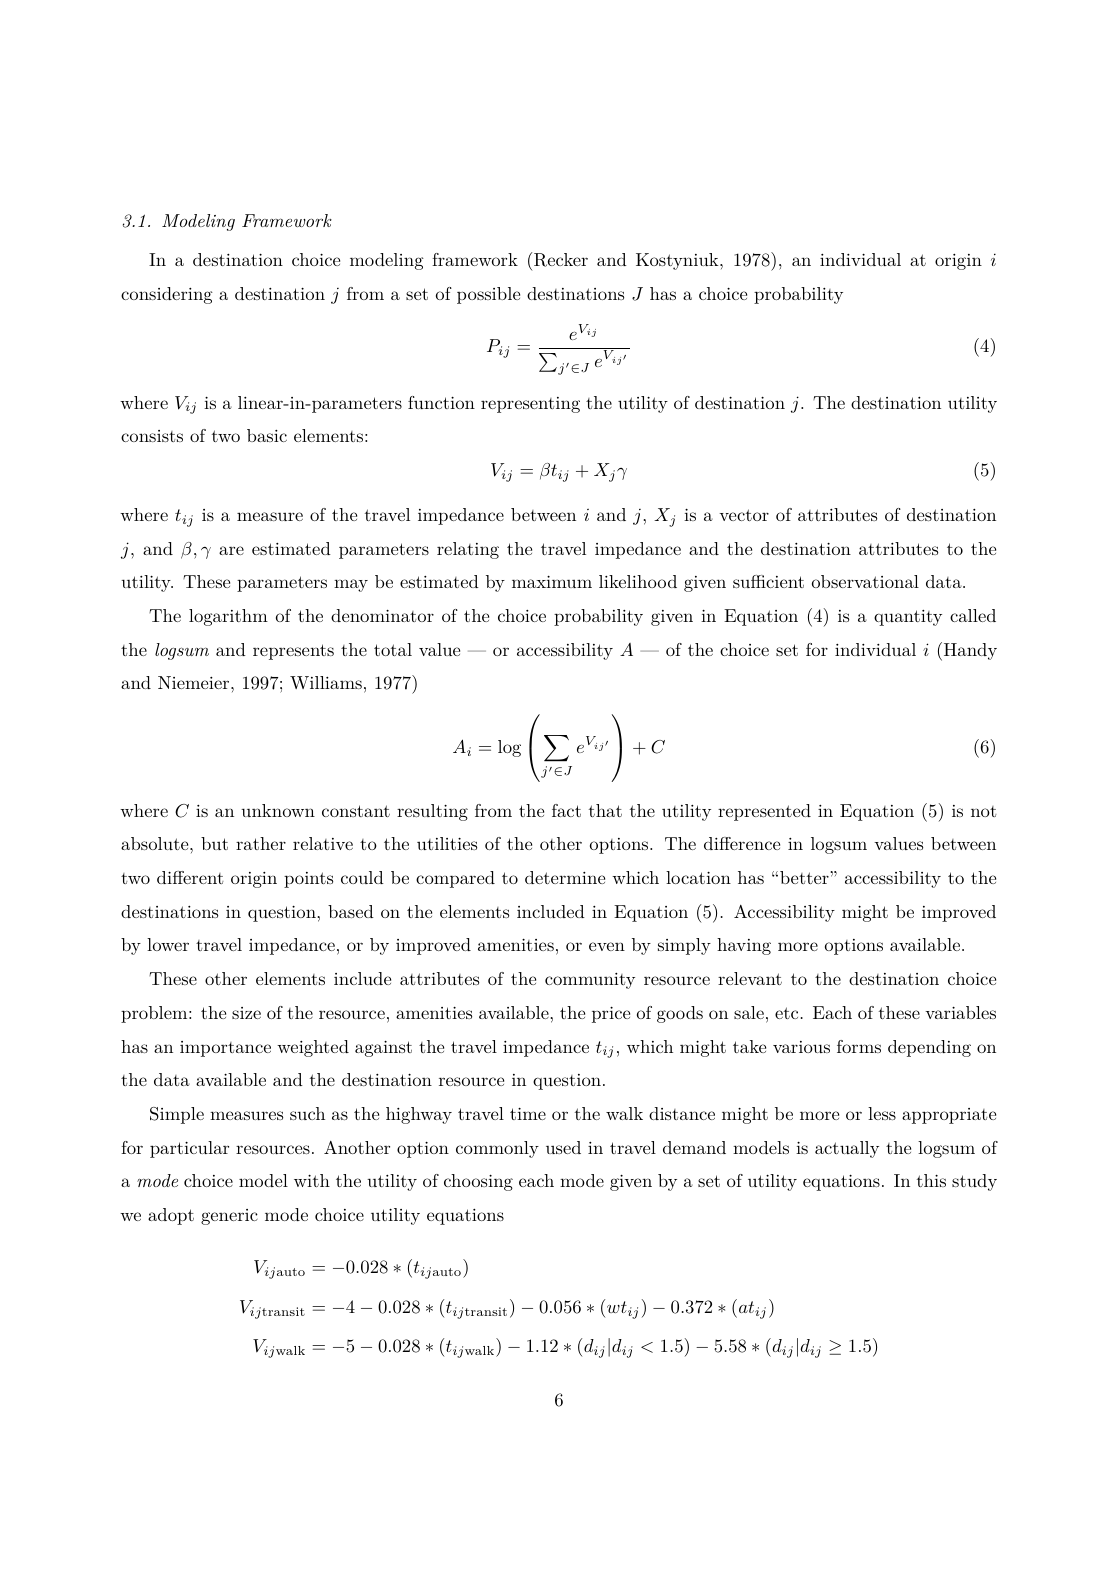  I want to click on vector, so click(744, 515).
